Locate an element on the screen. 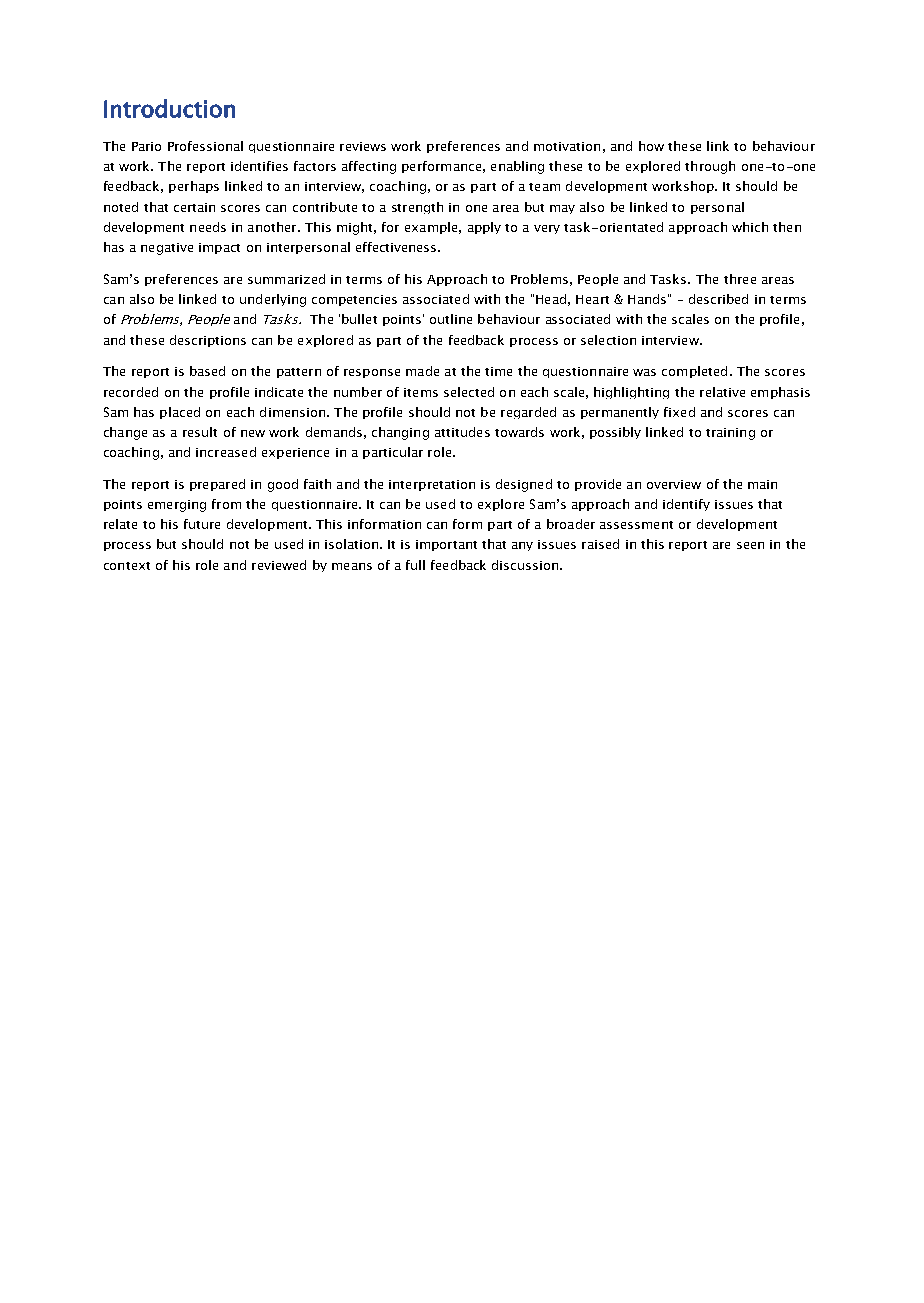  Introduction is located at coordinates (169, 108).
